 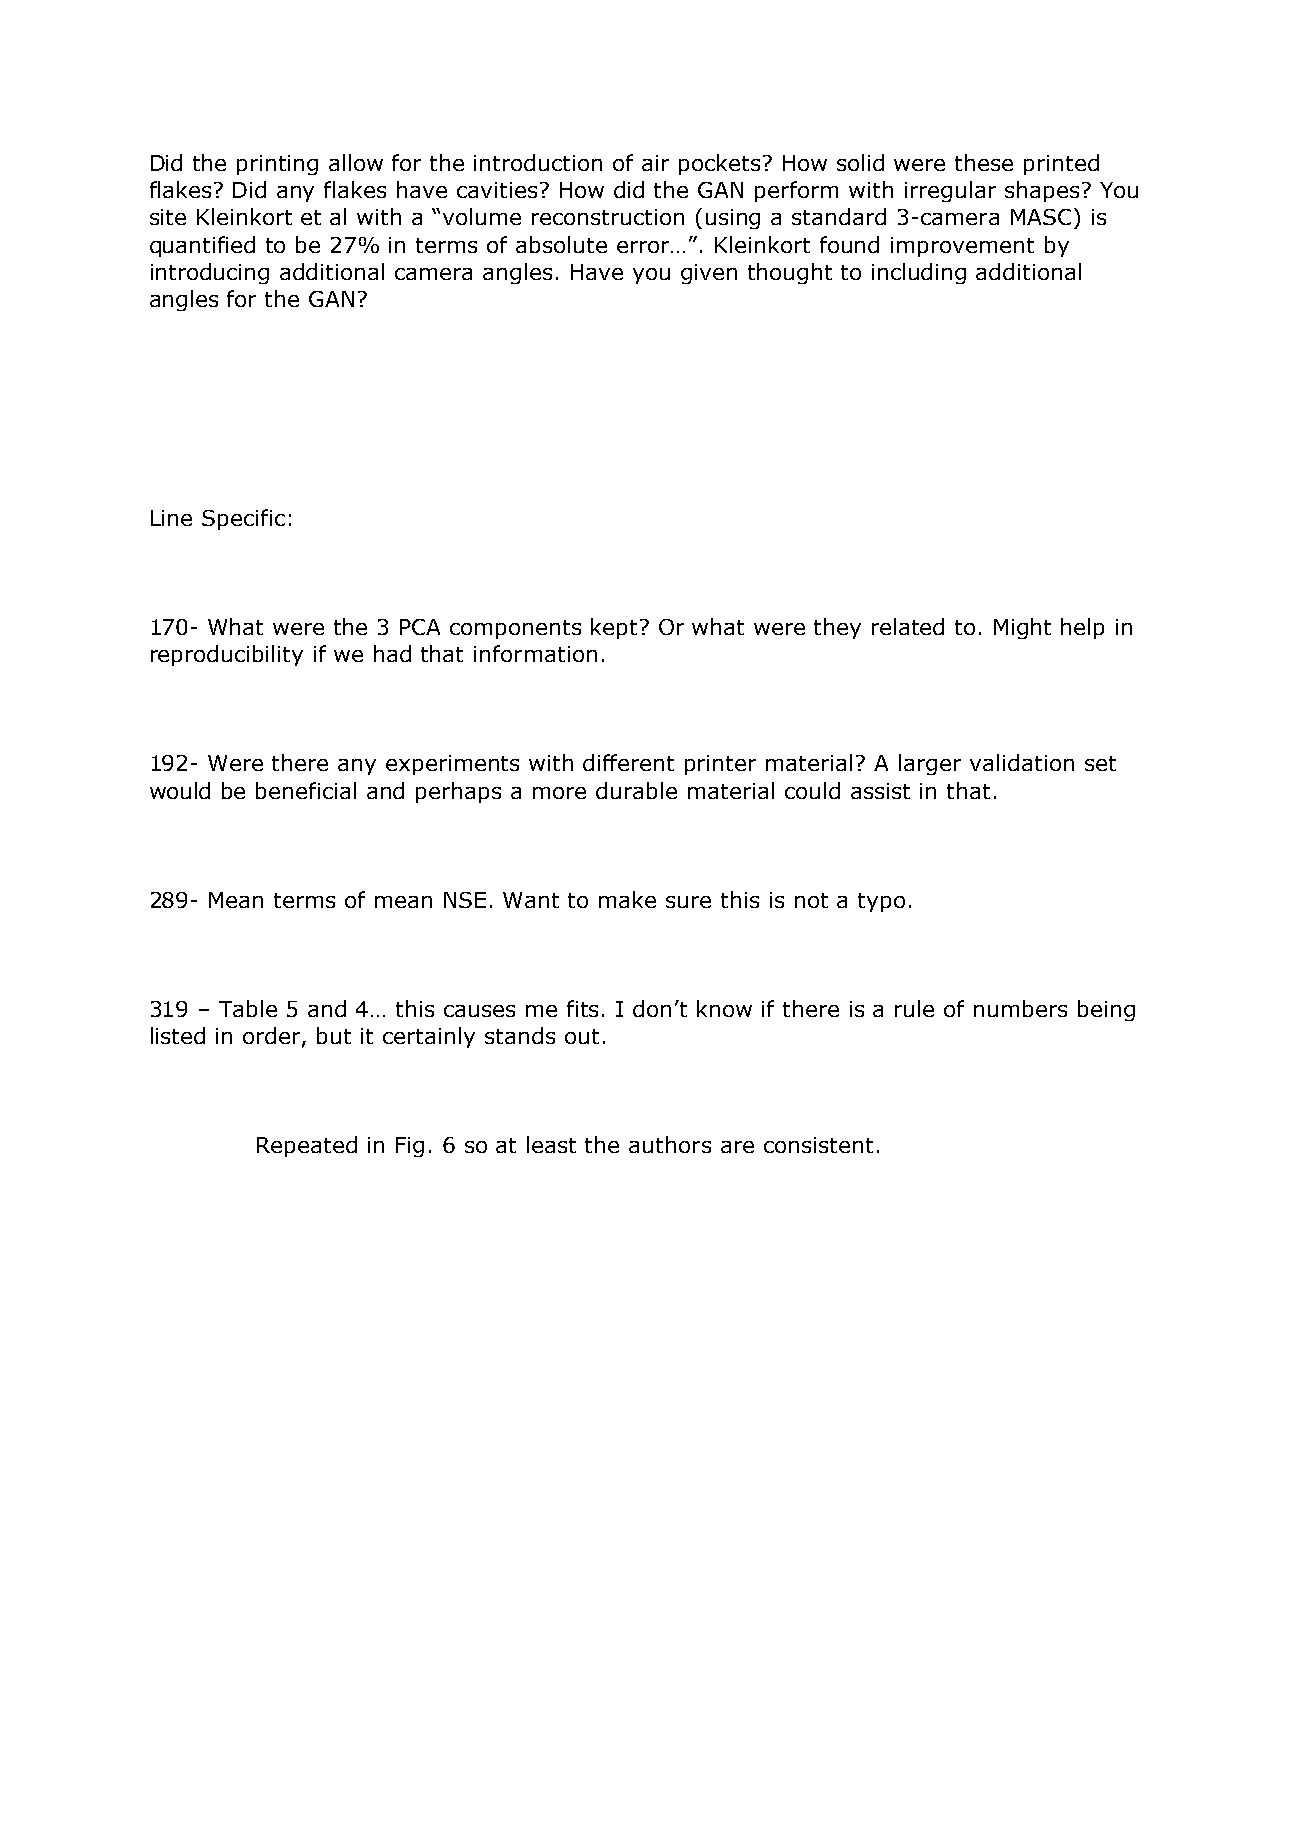 I want to click on irregular, so click(x=950, y=191).
